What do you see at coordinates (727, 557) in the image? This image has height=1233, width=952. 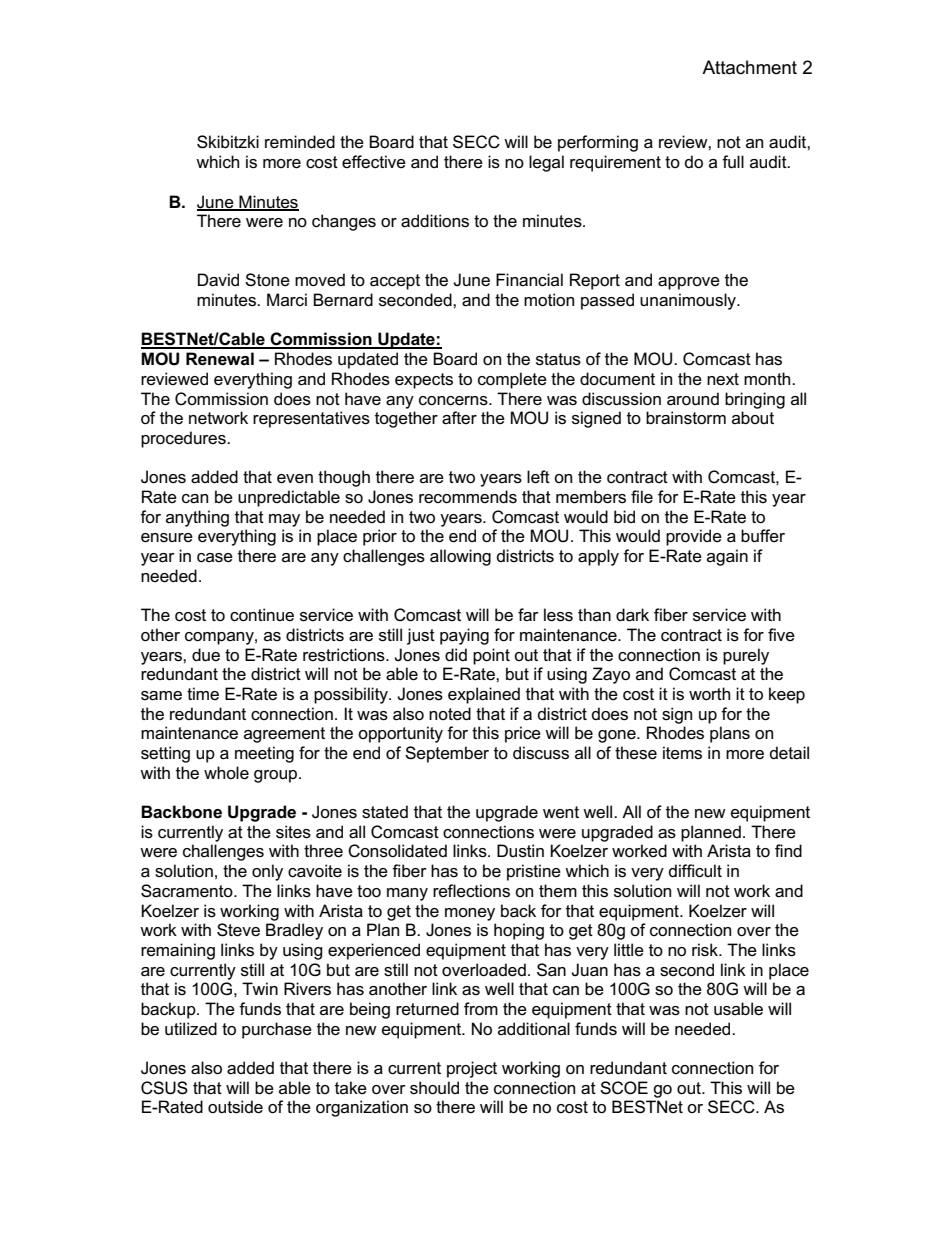 I see `again` at bounding box center [727, 557].
